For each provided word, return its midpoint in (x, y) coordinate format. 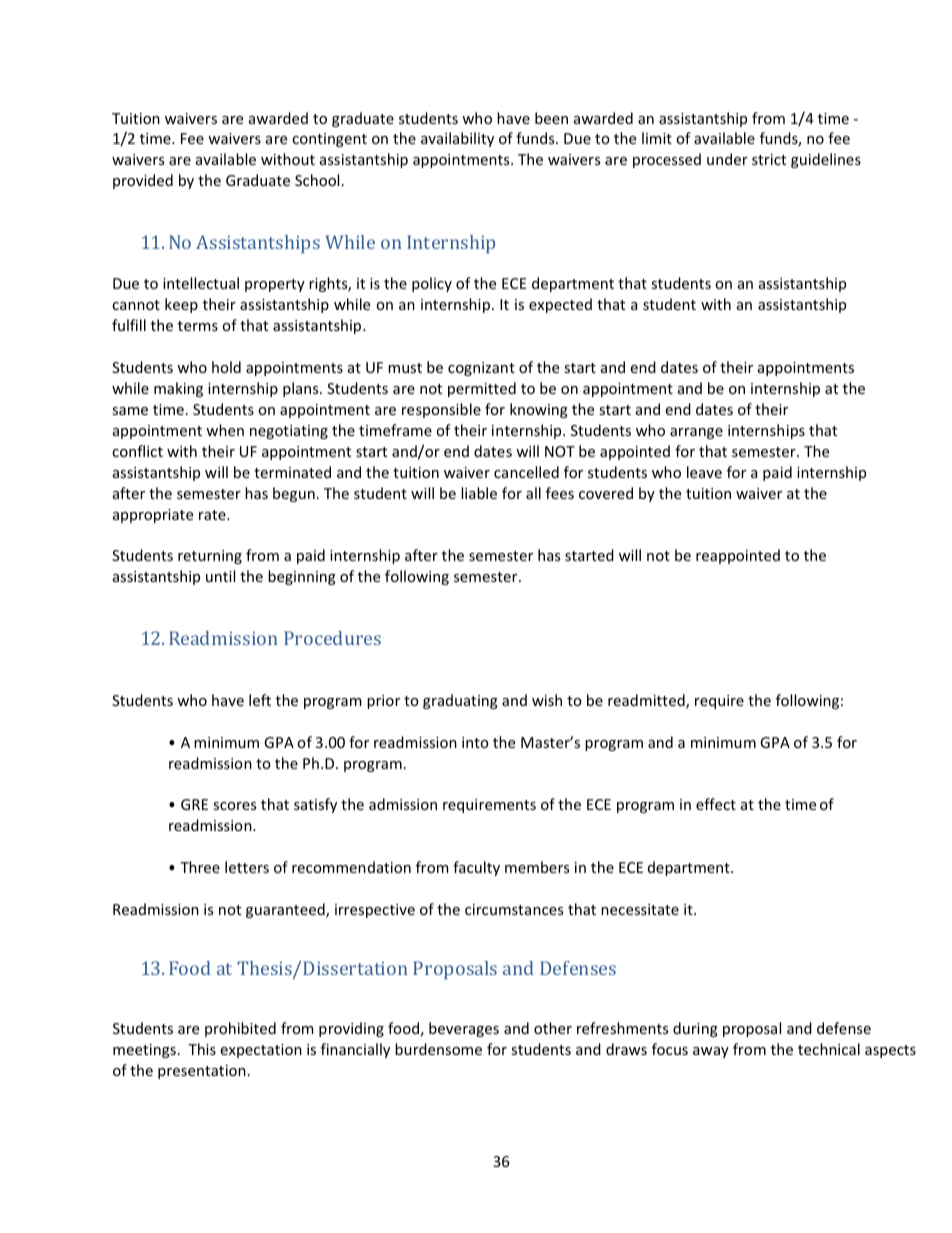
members (537, 867)
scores (234, 806)
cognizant (481, 369)
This (202, 1049)
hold (226, 367)
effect (716, 804)
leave (704, 472)
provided (143, 181)
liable (479, 493)
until (220, 576)
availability (457, 139)
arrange (696, 433)
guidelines (826, 160)
